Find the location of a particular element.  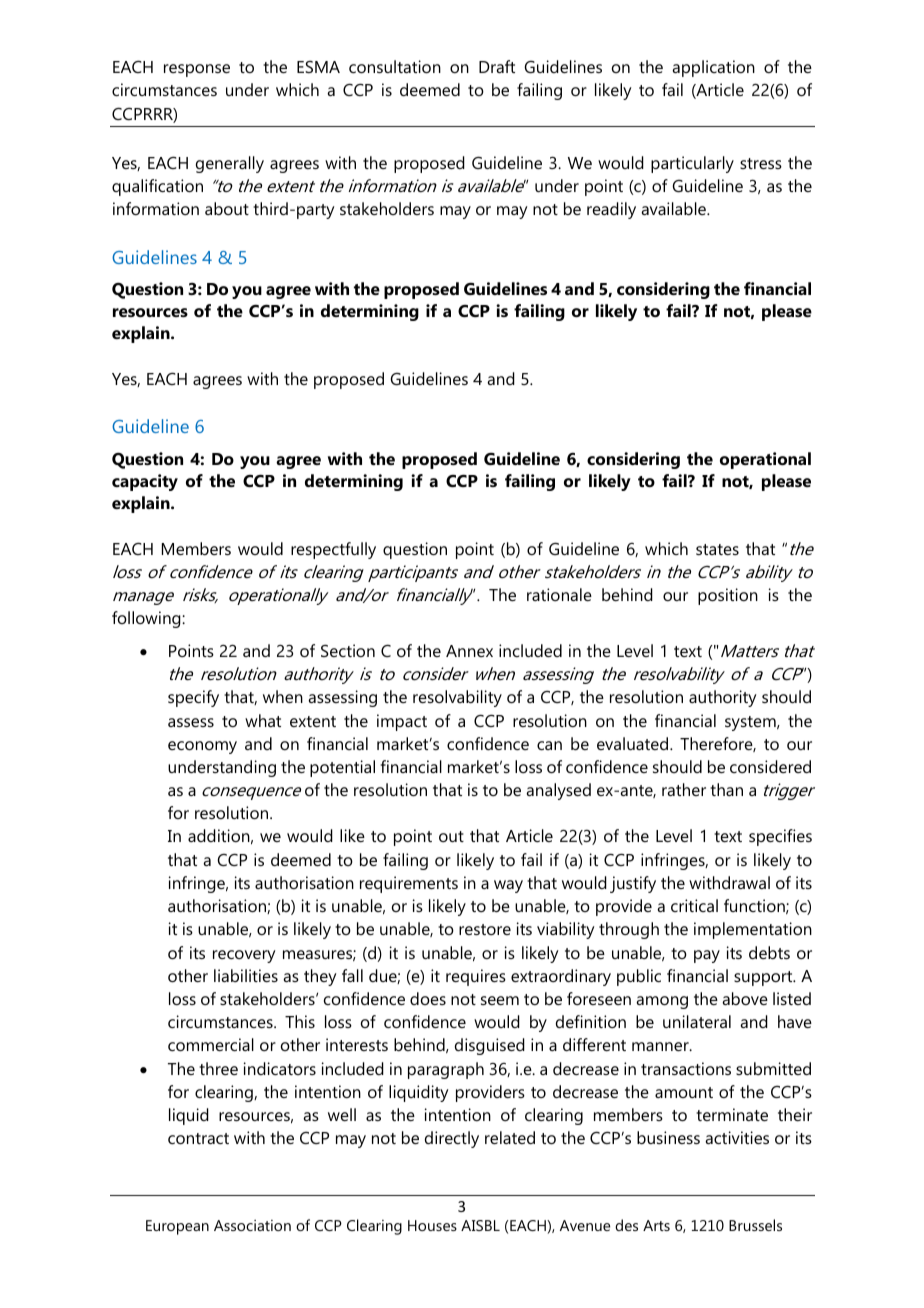

Draft is located at coordinates (497, 66).
